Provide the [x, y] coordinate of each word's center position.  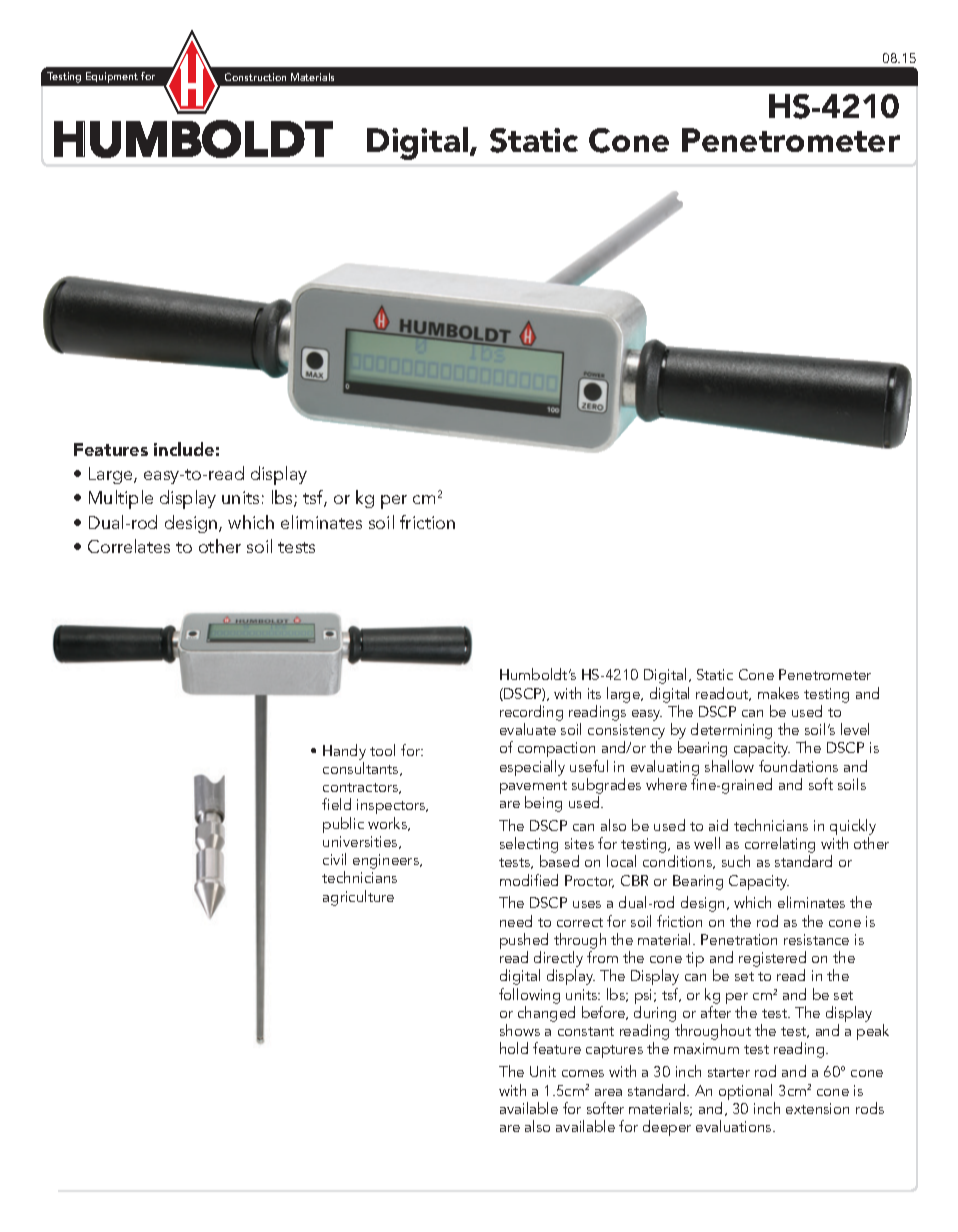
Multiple [121, 499]
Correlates [129, 546]
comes [583, 1073]
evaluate [528, 729]
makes [778, 693]
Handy [344, 752]
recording [531, 713]
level [855, 729]
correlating [779, 846]
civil [334, 859]
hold [514, 1048]
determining [731, 731]
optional [747, 1093]
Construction [255, 77]
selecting [529, 846]
